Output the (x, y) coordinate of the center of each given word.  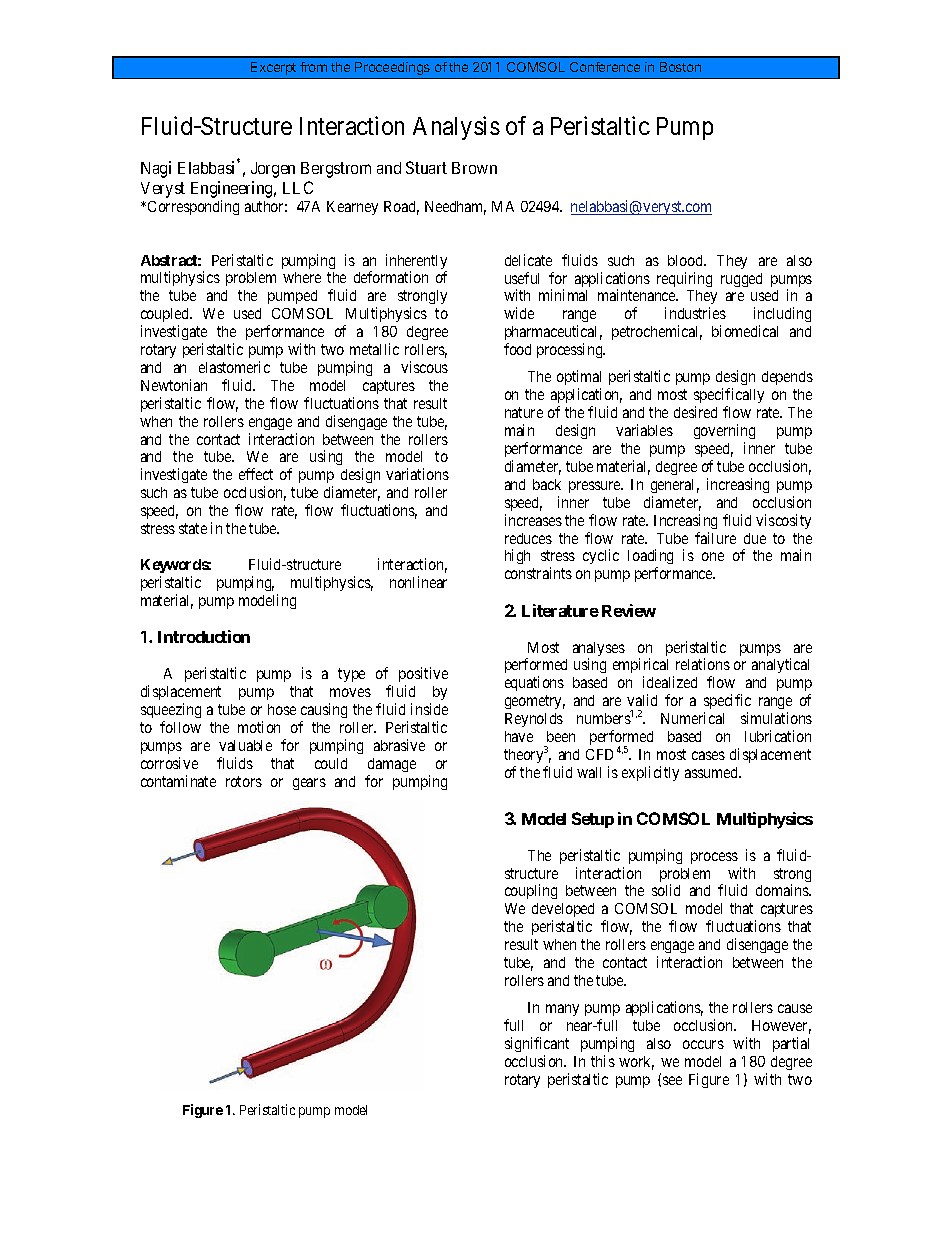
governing (724, 431)
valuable (245, 745)
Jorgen (273, 170)
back (547, 484)
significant (537, 1044)
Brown (474, 168)
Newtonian (174, 385)
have (519, 736)
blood (687, 260)
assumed (713, 772)
